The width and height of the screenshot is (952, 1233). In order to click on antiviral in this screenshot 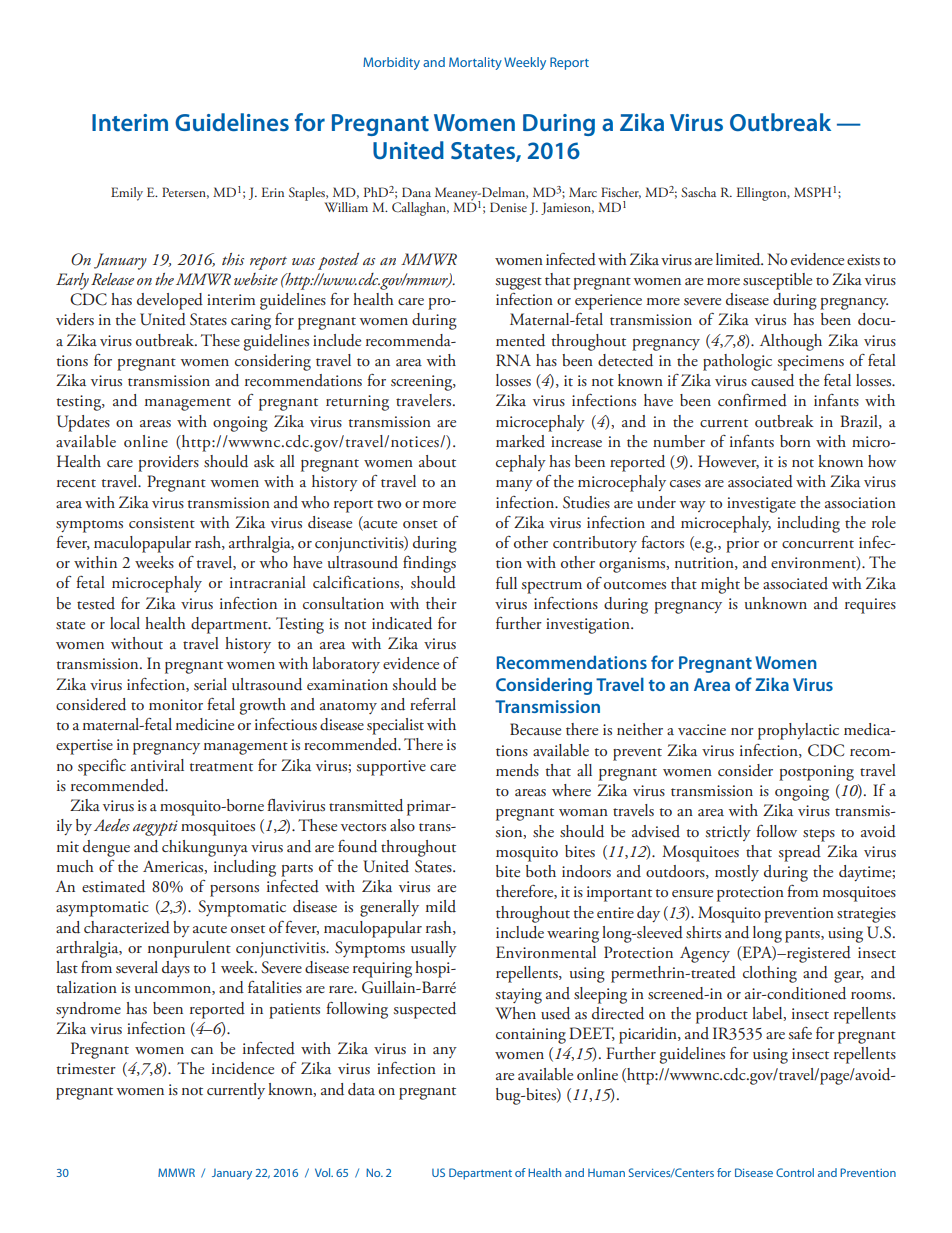, I will do `click(157, 765)`.
